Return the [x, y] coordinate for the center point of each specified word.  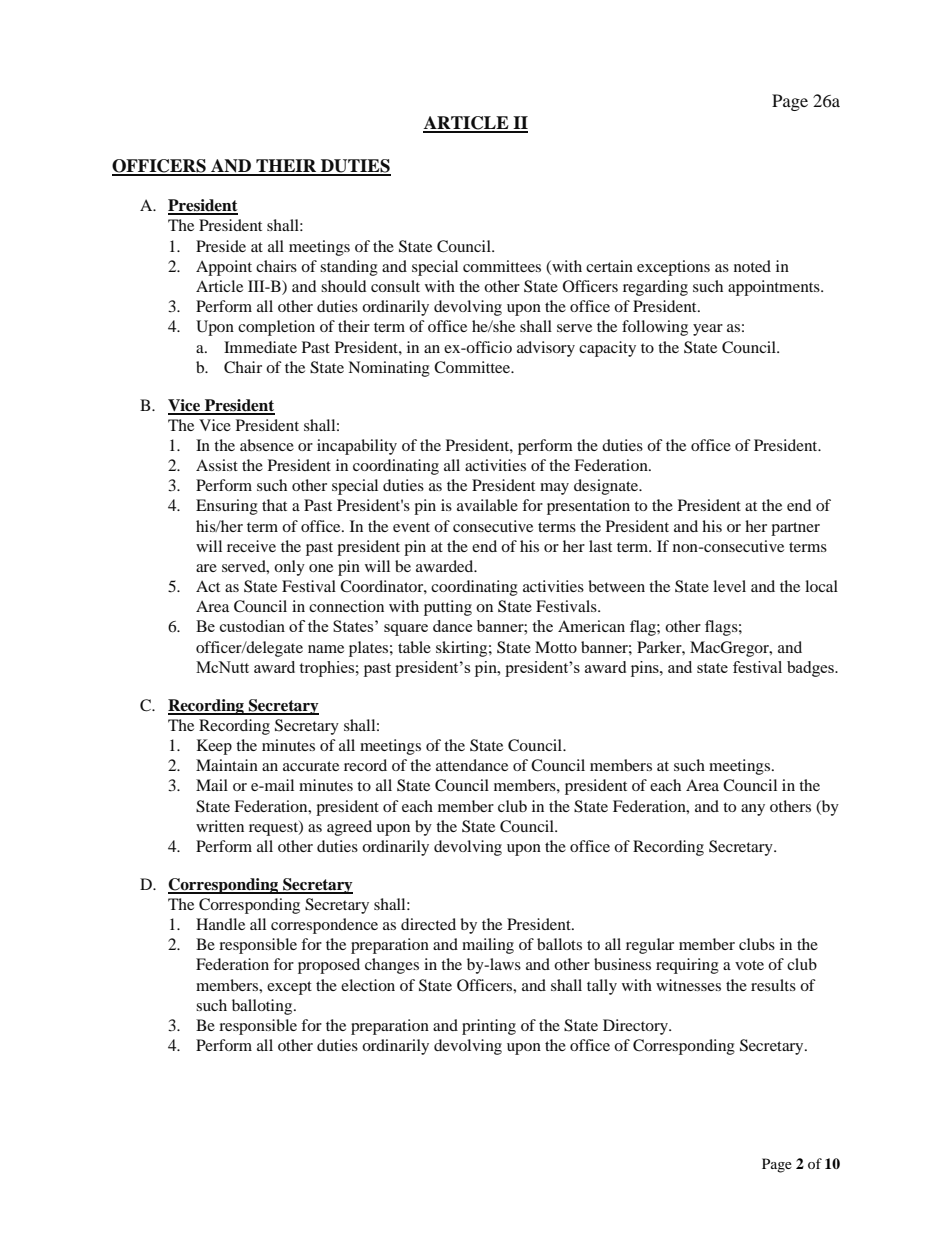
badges [811, 669]
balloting [263, 1007]
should [344, 286]
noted [752, 266]
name [326, 649]
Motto [556, 647]
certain [609, 266]
